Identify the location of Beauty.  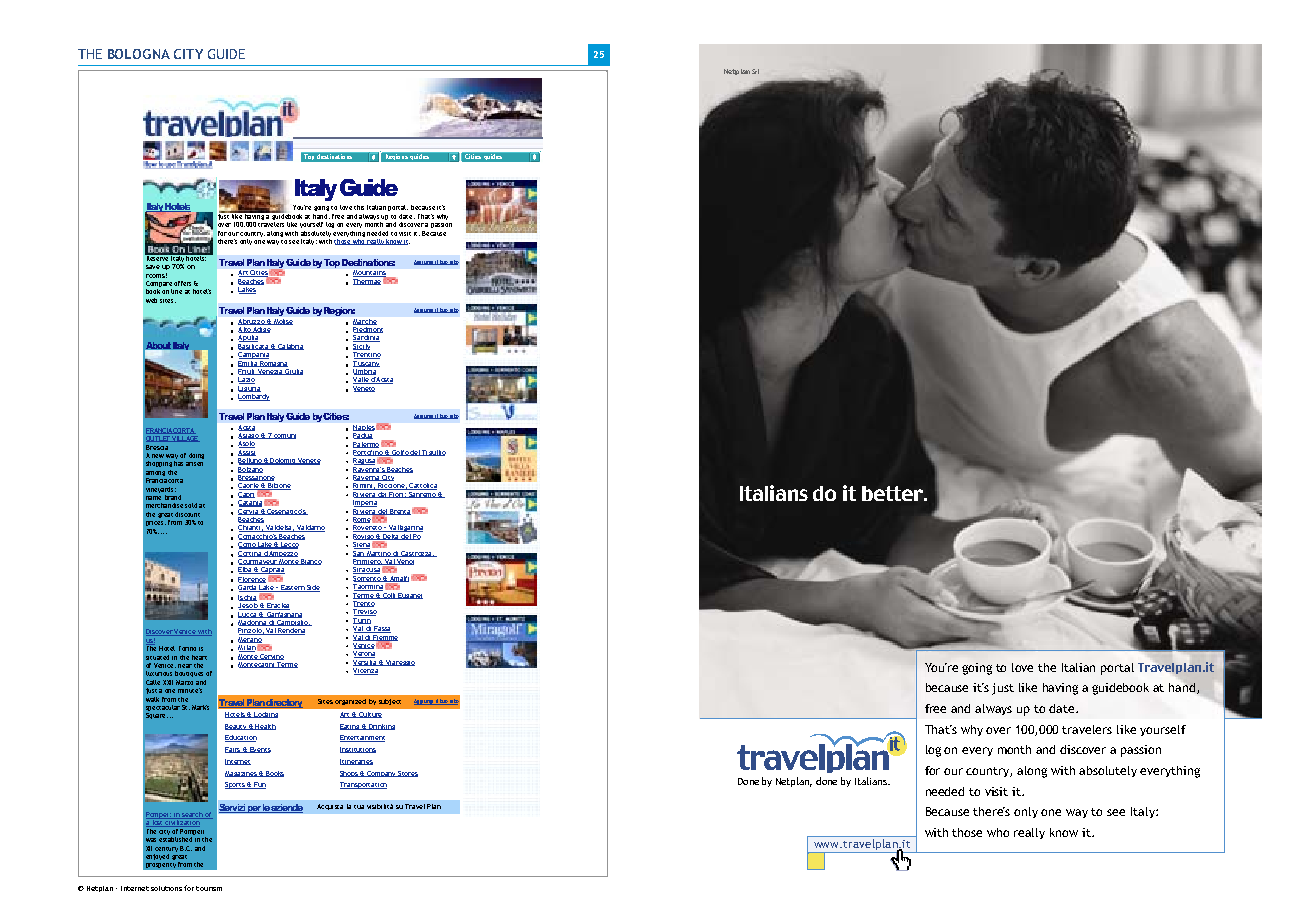
(237, 727).
